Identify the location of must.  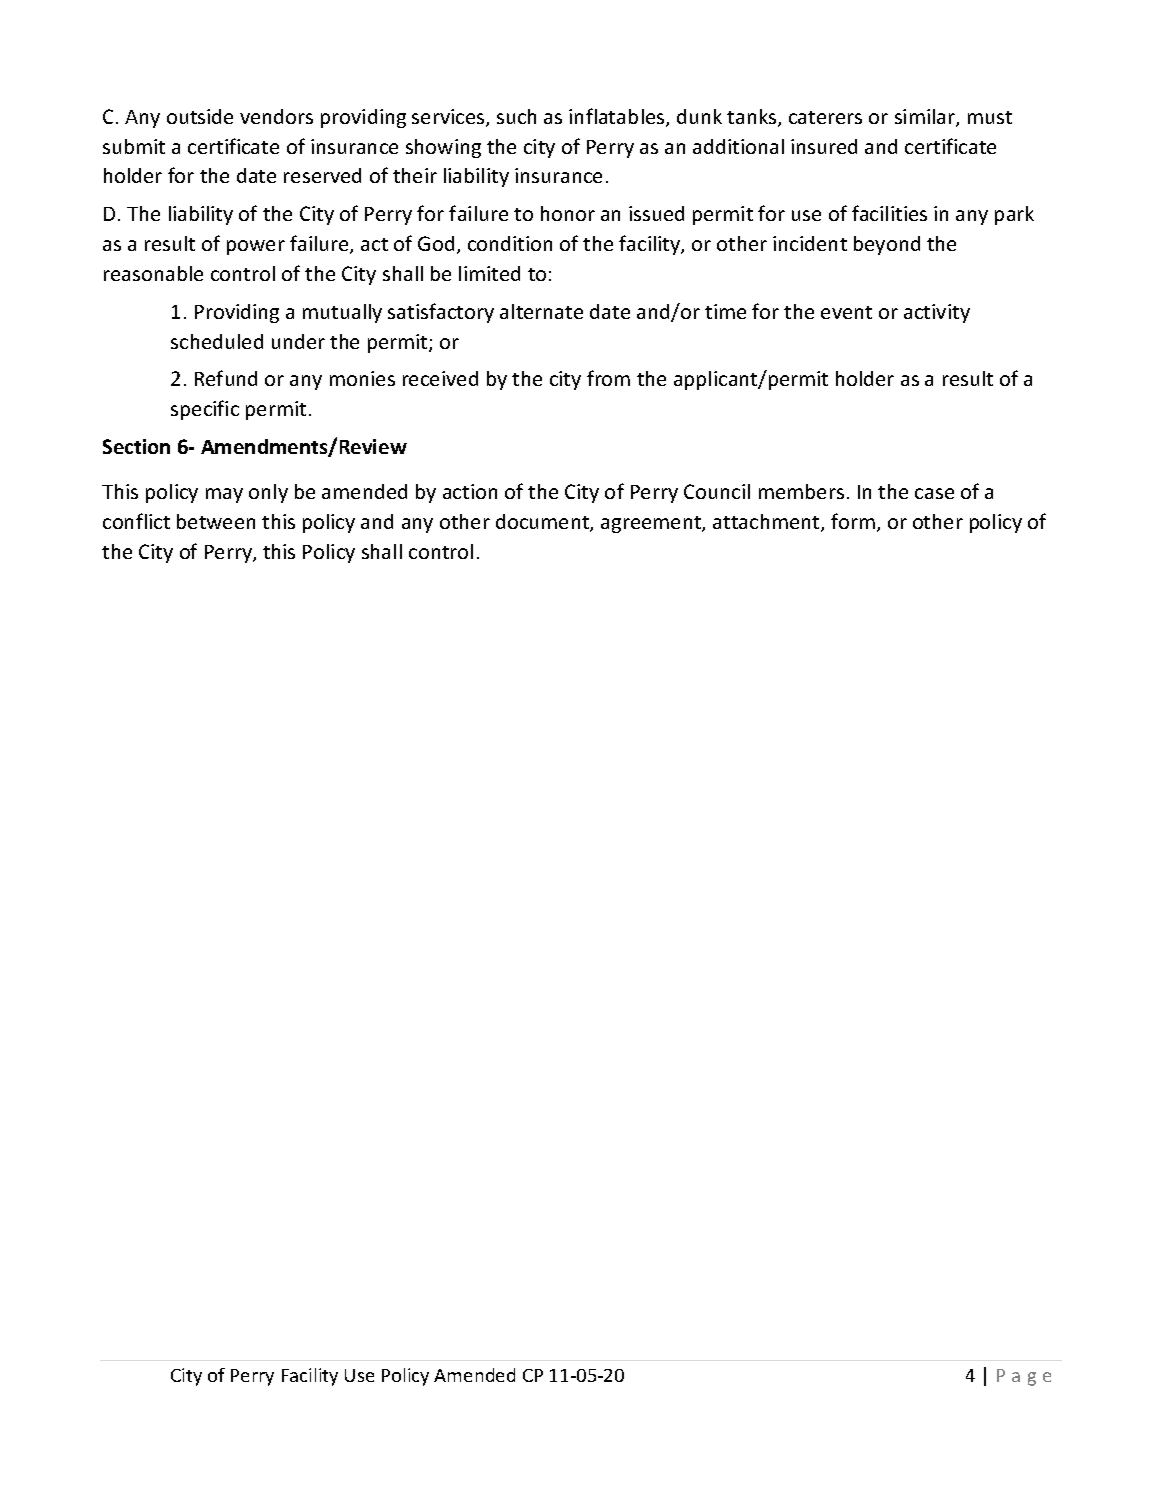
(990, 117).
